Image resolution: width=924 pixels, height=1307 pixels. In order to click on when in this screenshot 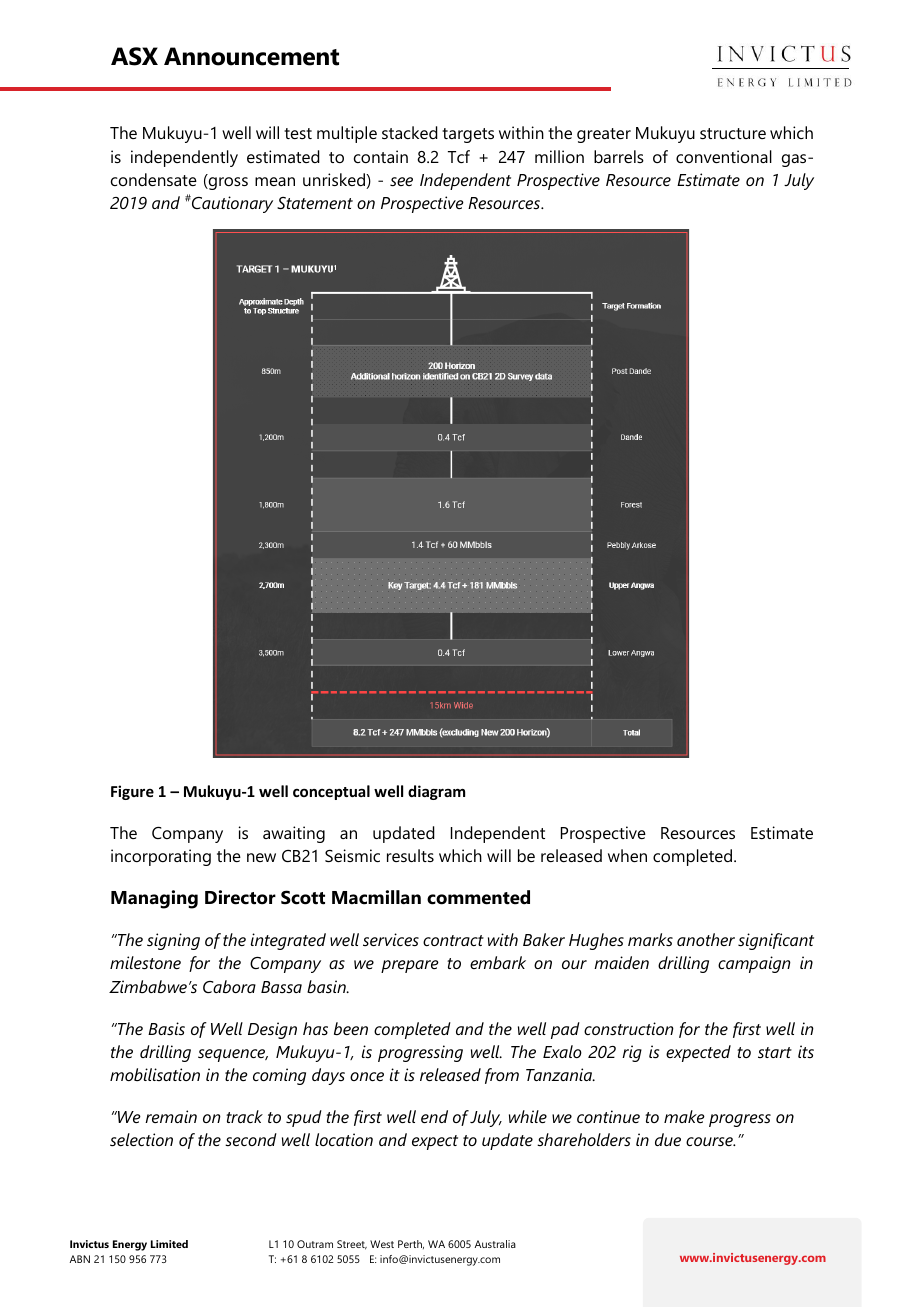, I will do `click(627, 855)`.
